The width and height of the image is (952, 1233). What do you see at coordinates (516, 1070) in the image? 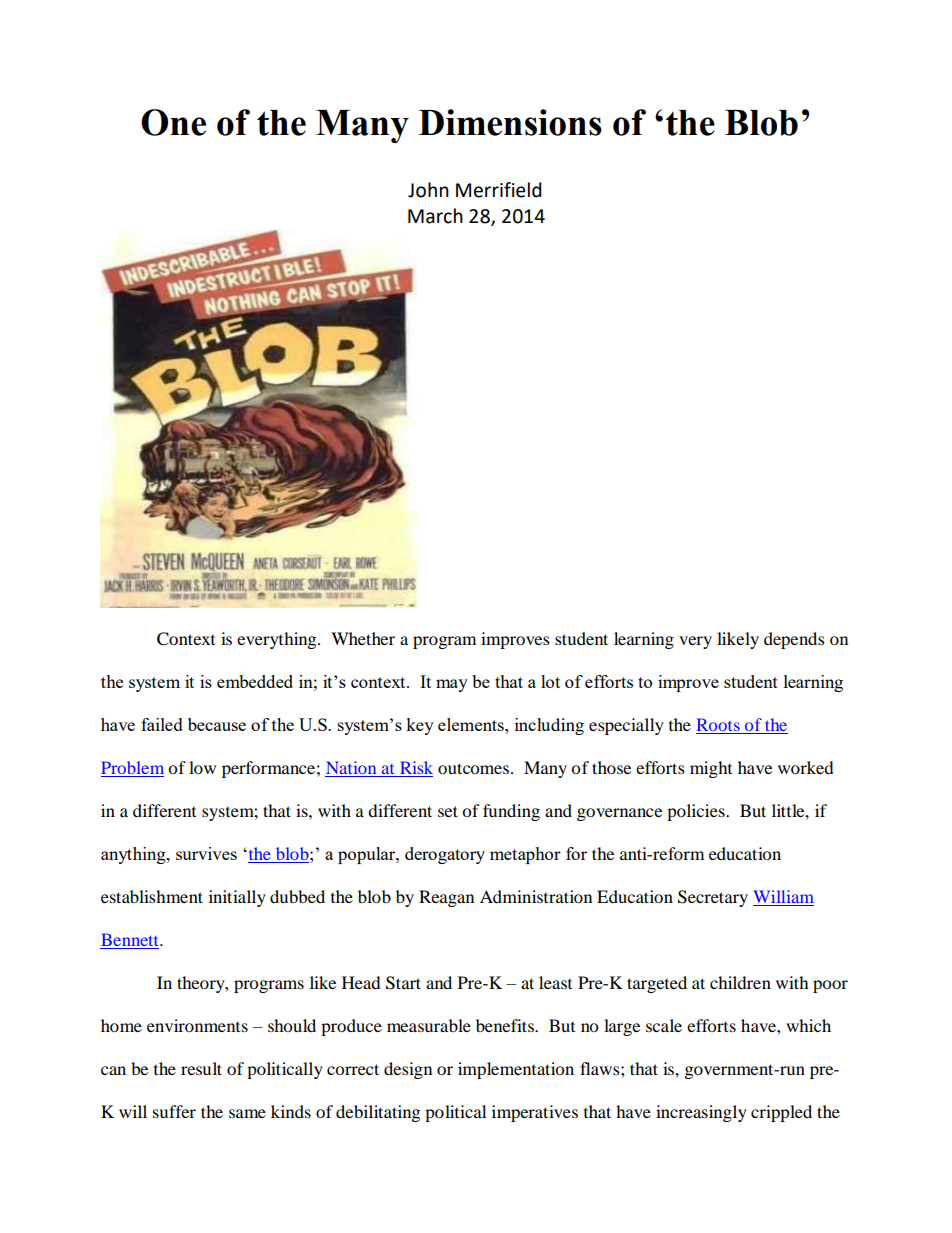
I see `implementation` at bounding box center [516, 1070].
